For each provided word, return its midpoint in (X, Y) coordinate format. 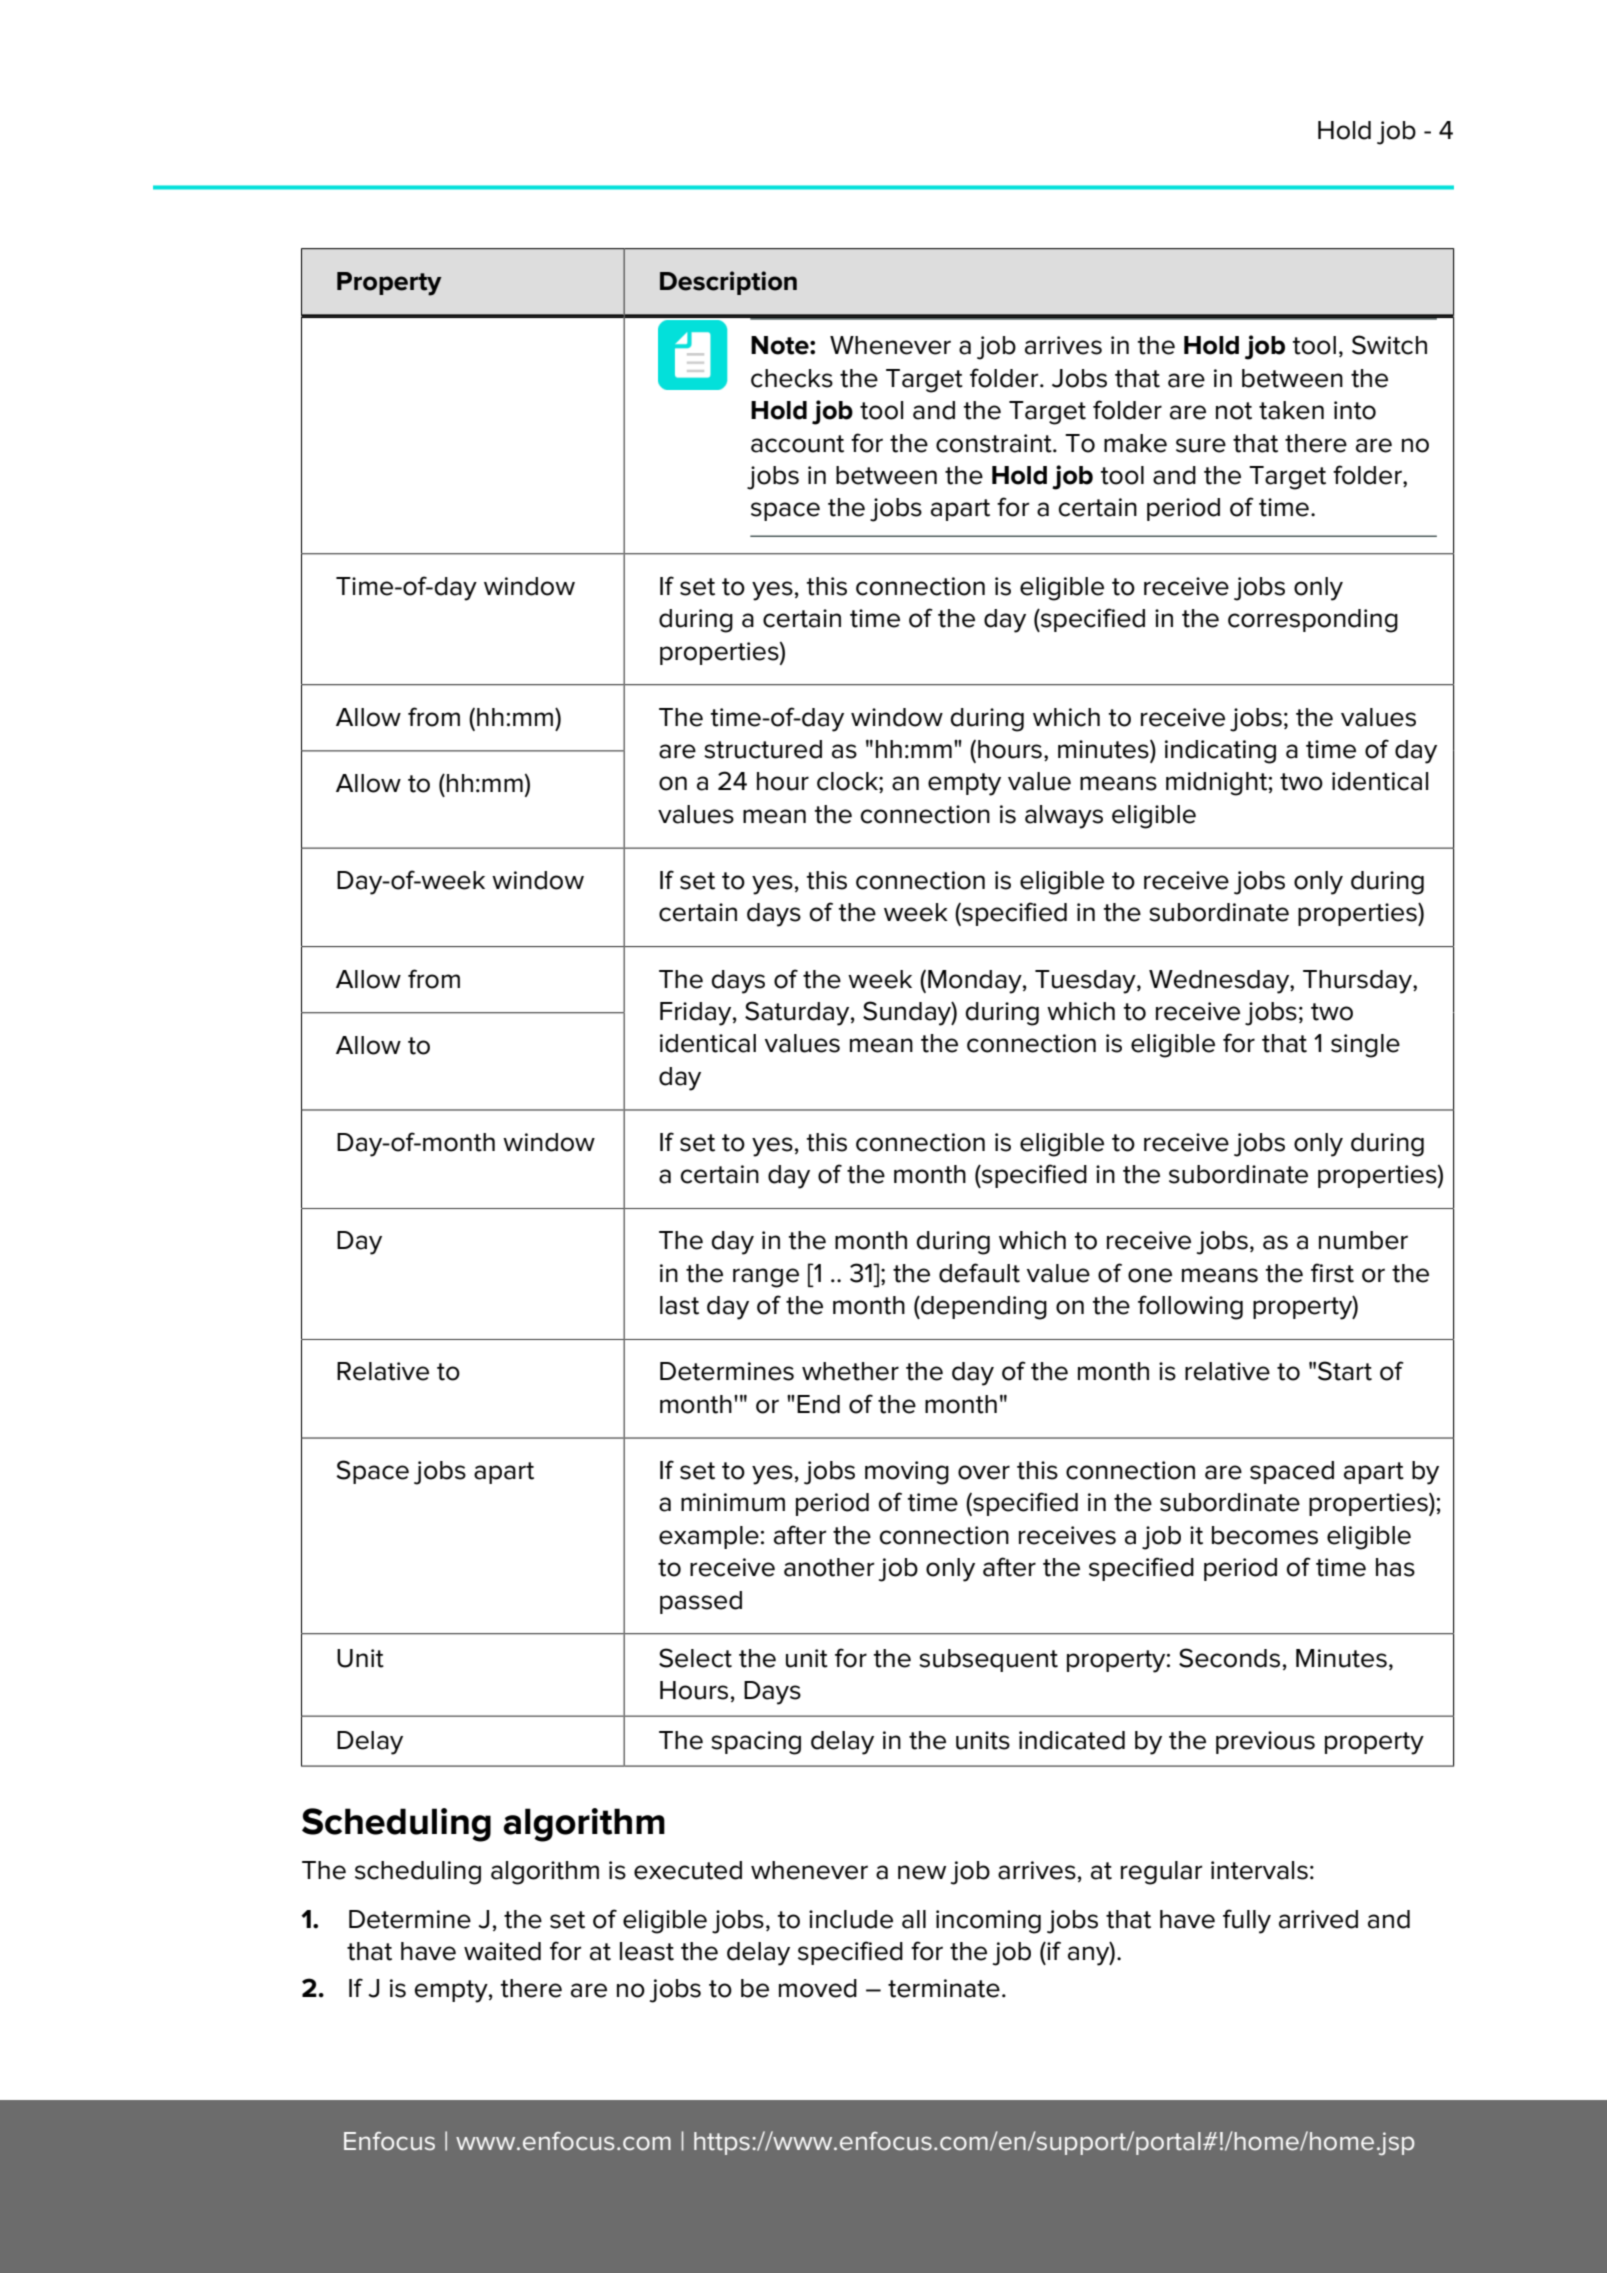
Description (728, 283)
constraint (995, 443)
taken (1291, 410)
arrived (1318, 1919)
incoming (988, 1922)
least (647, 1951)
